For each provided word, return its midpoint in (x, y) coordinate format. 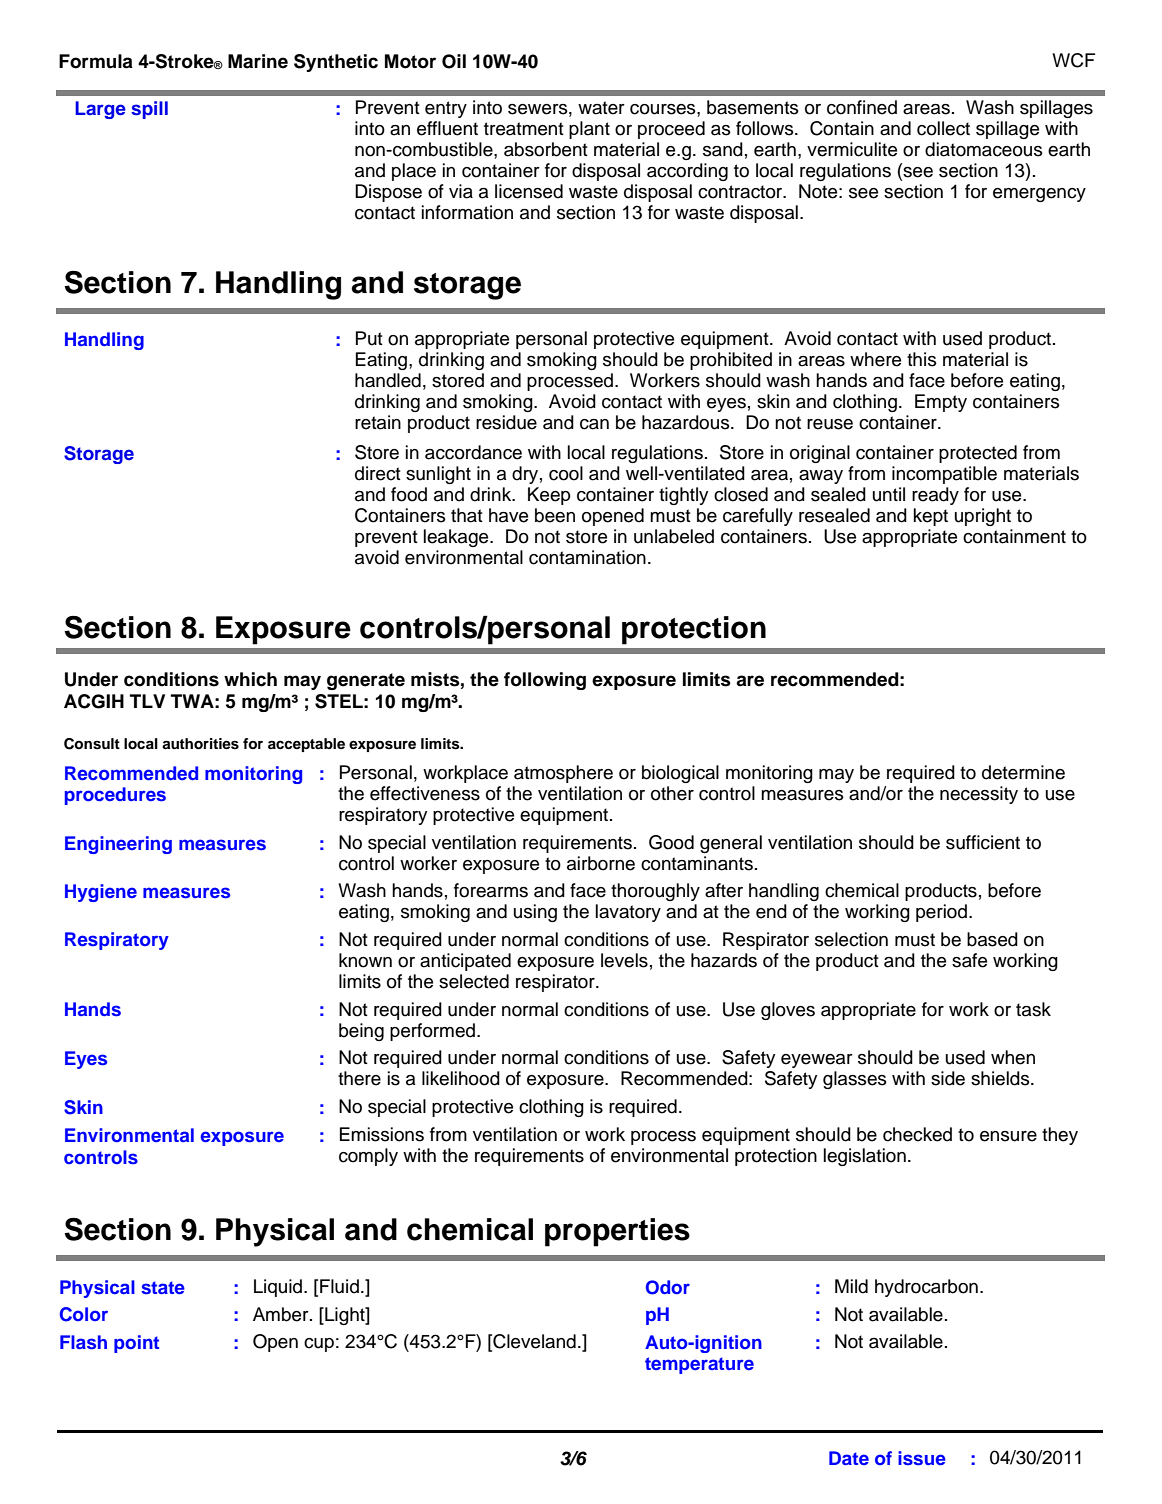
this (922, 359)
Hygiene (101, 893)
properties (617, 1232)
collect (943, 128)
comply (368, 1157)
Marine (258, 61)
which (250, 679)
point (136, 1344)
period (941, 913)
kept (931, 517)
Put (369, 338)
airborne (601, 863)
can (594, 424)
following (545, 681)
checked (917, 1134)
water (601, 108)
